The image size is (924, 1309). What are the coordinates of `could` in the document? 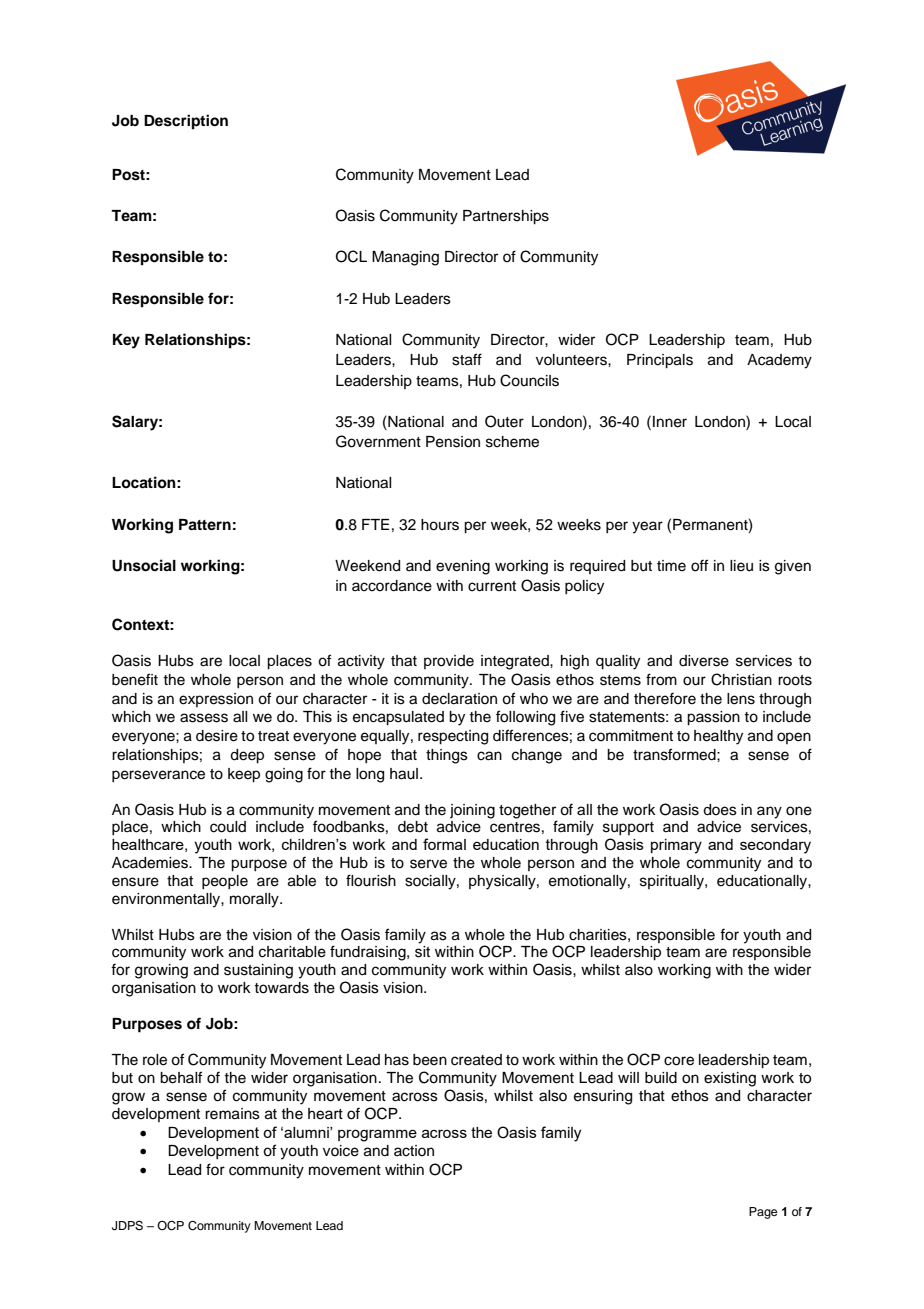 It's located at (228, 827).
